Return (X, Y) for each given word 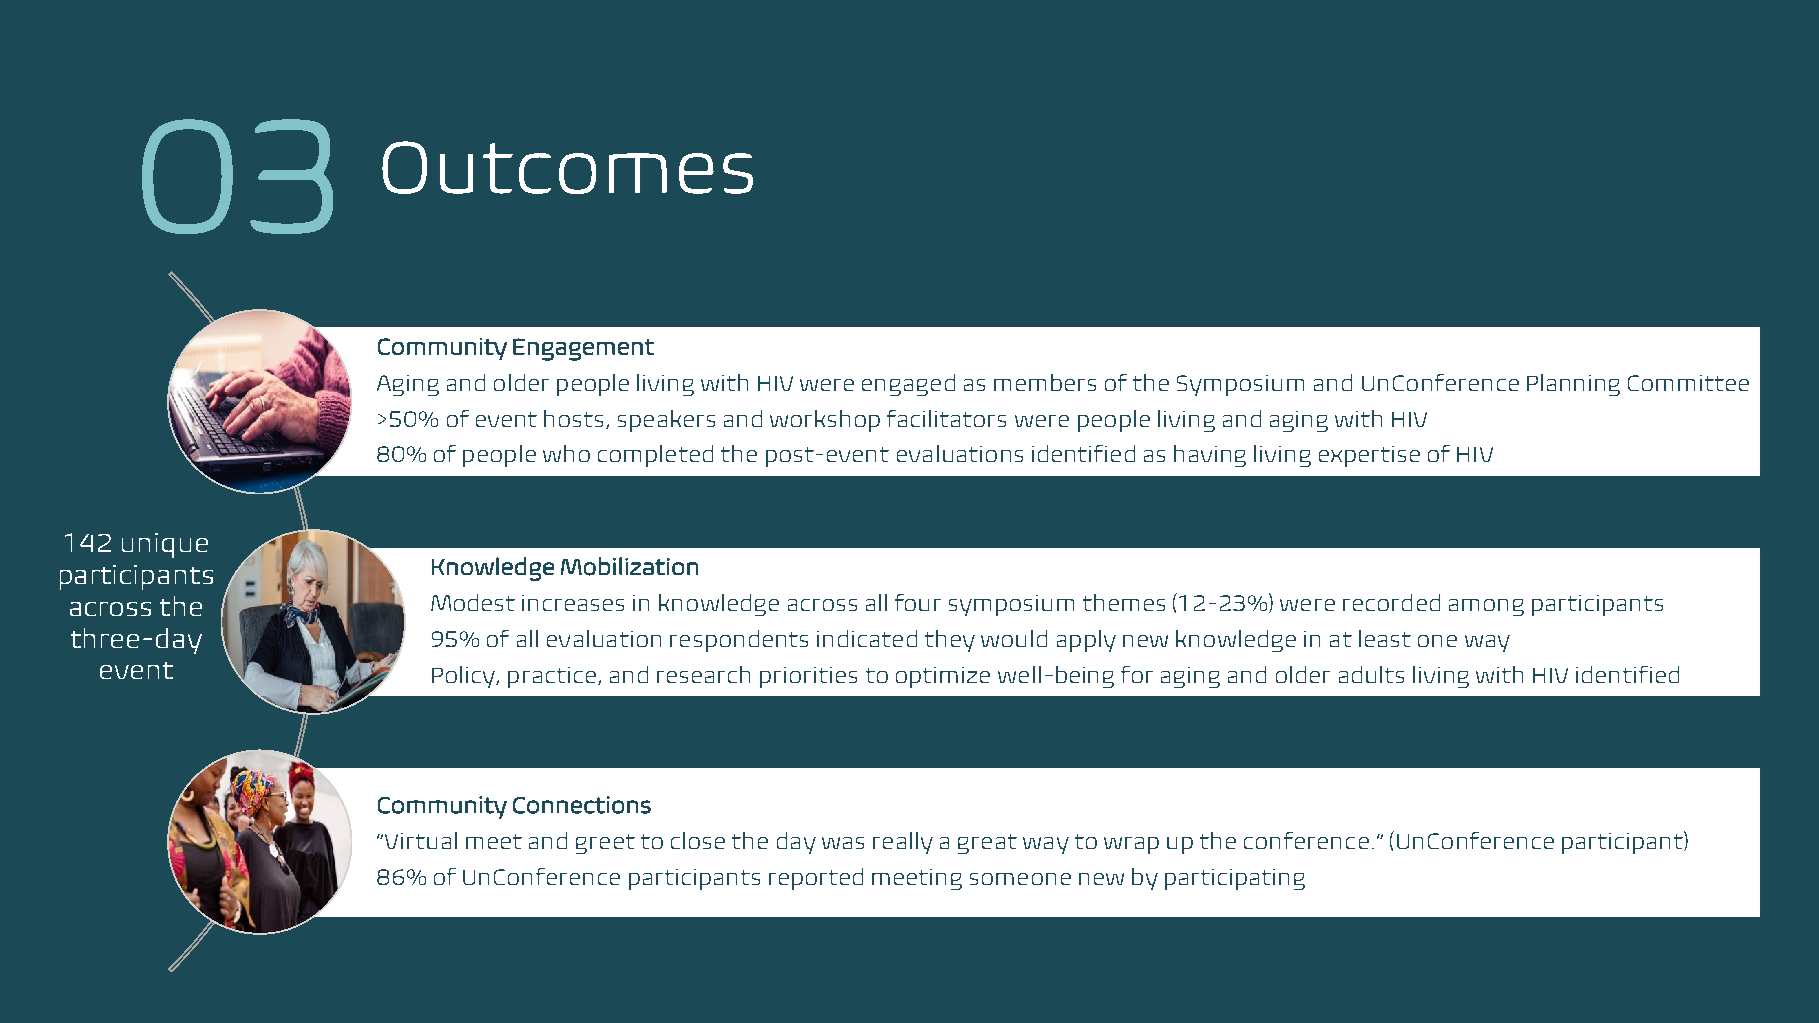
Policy (464, 677)
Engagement (583, 349)
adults (1371, 674)
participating (1235, 879)
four (918, 602)
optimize (943, 677)
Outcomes (567, 167)
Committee (1688, 383)
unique (165, 545)
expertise (1369, 456)
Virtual (421, 840)
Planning (1573, 385)
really (903, 843)
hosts (573, 418)
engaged (908, 385)
